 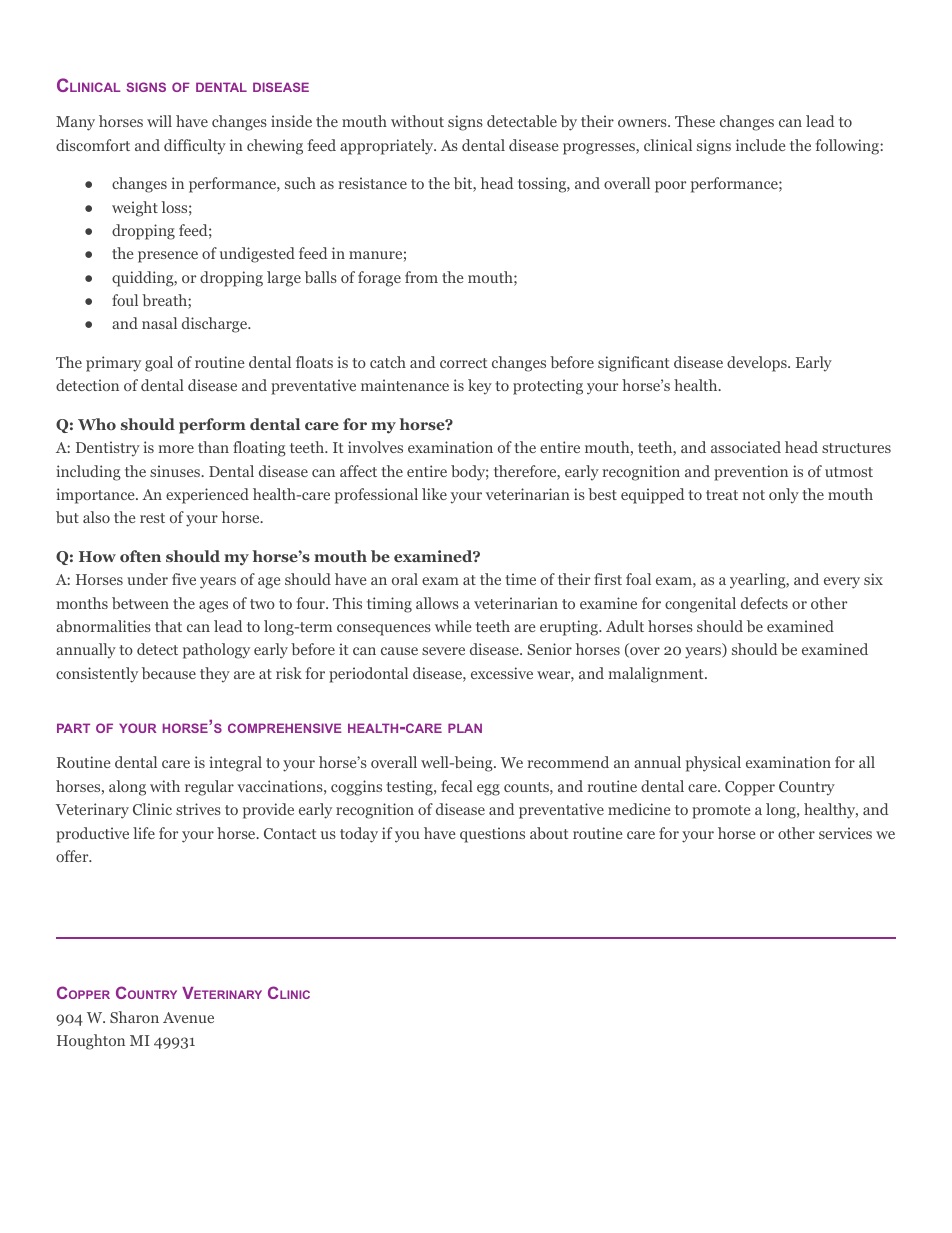 I want to click on yearling, so click(x=759, y=581).
